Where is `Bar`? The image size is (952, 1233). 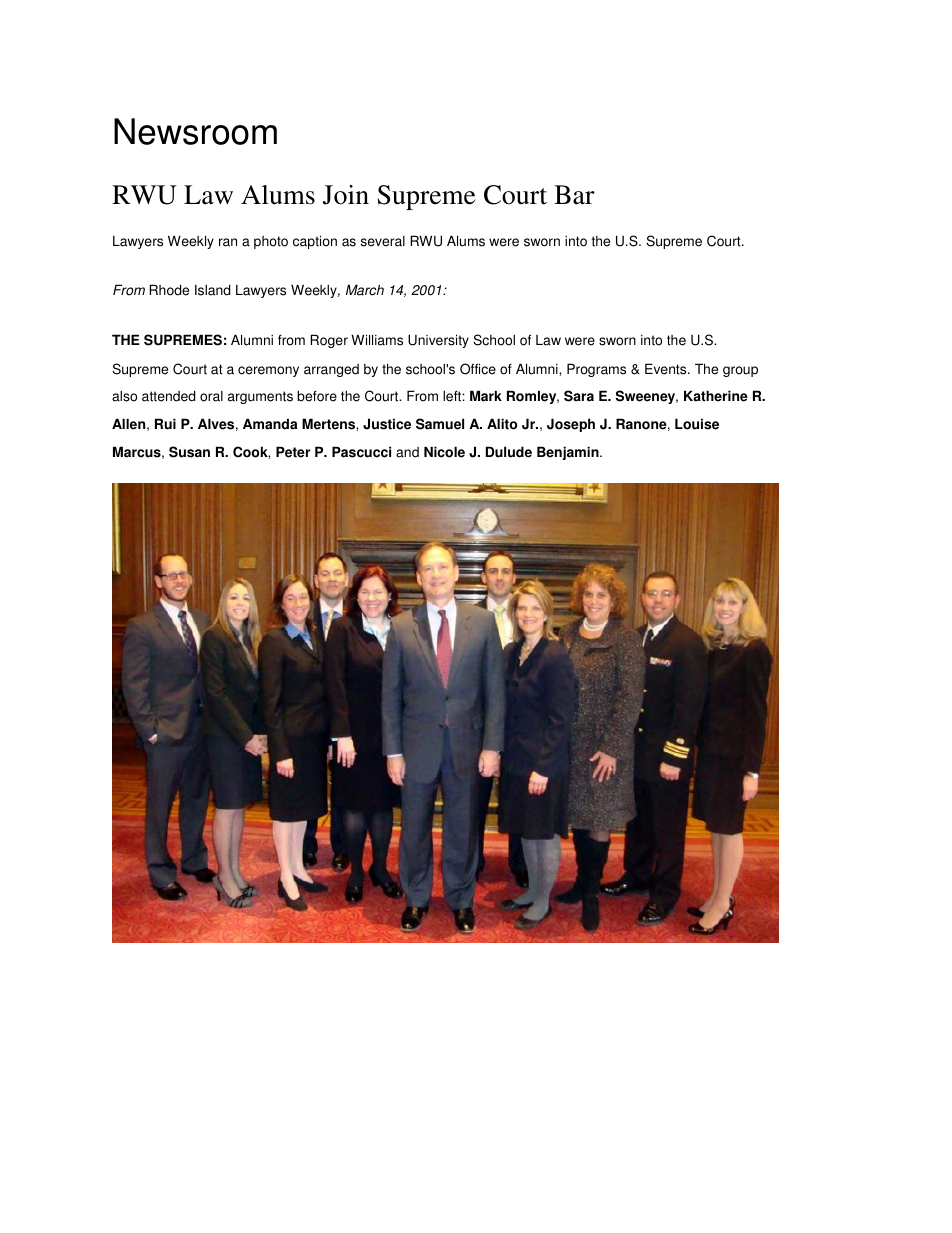
Bar is located at coordinates (574, 195).
